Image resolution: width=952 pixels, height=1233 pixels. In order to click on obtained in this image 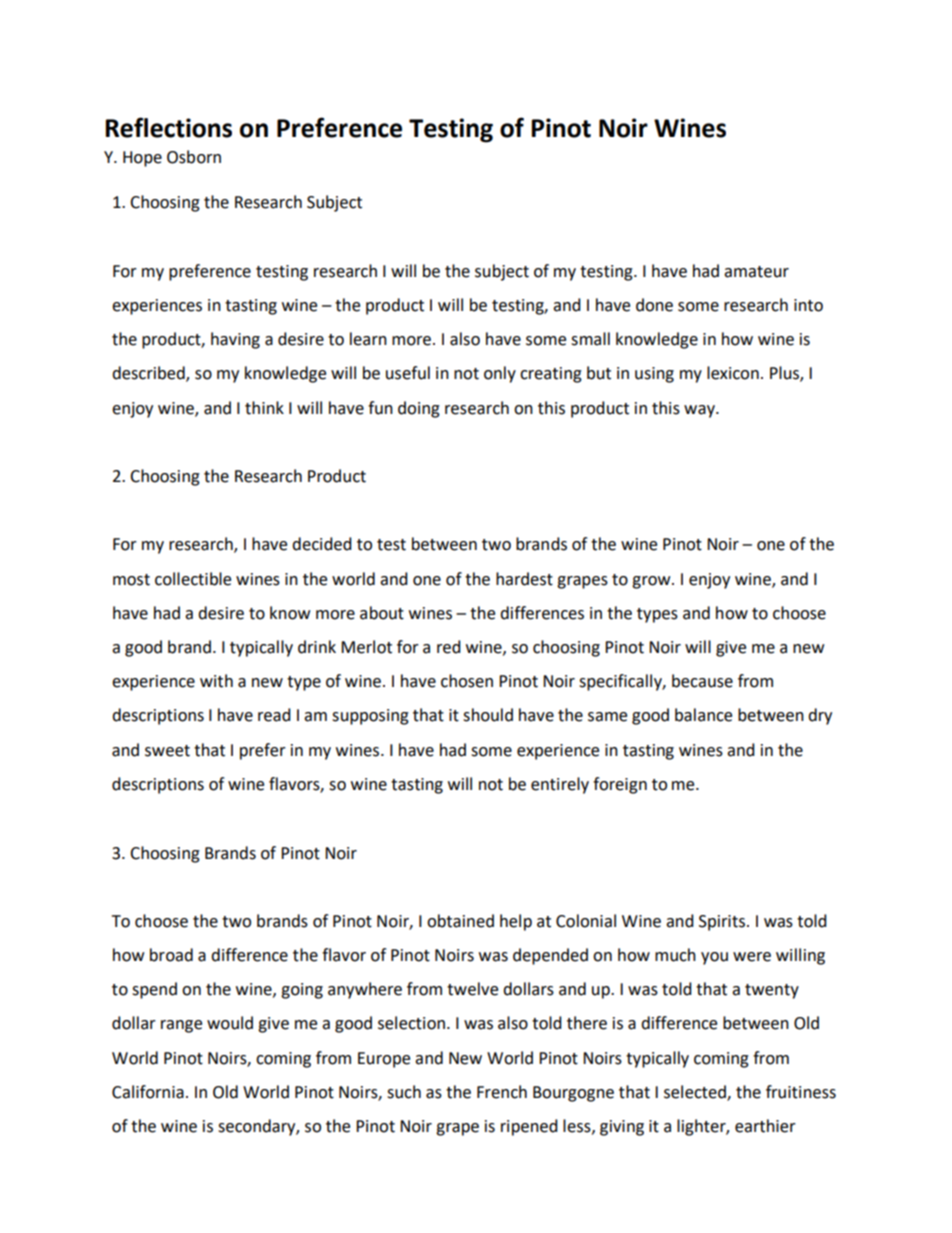, I will do `click(460, 921)`.
